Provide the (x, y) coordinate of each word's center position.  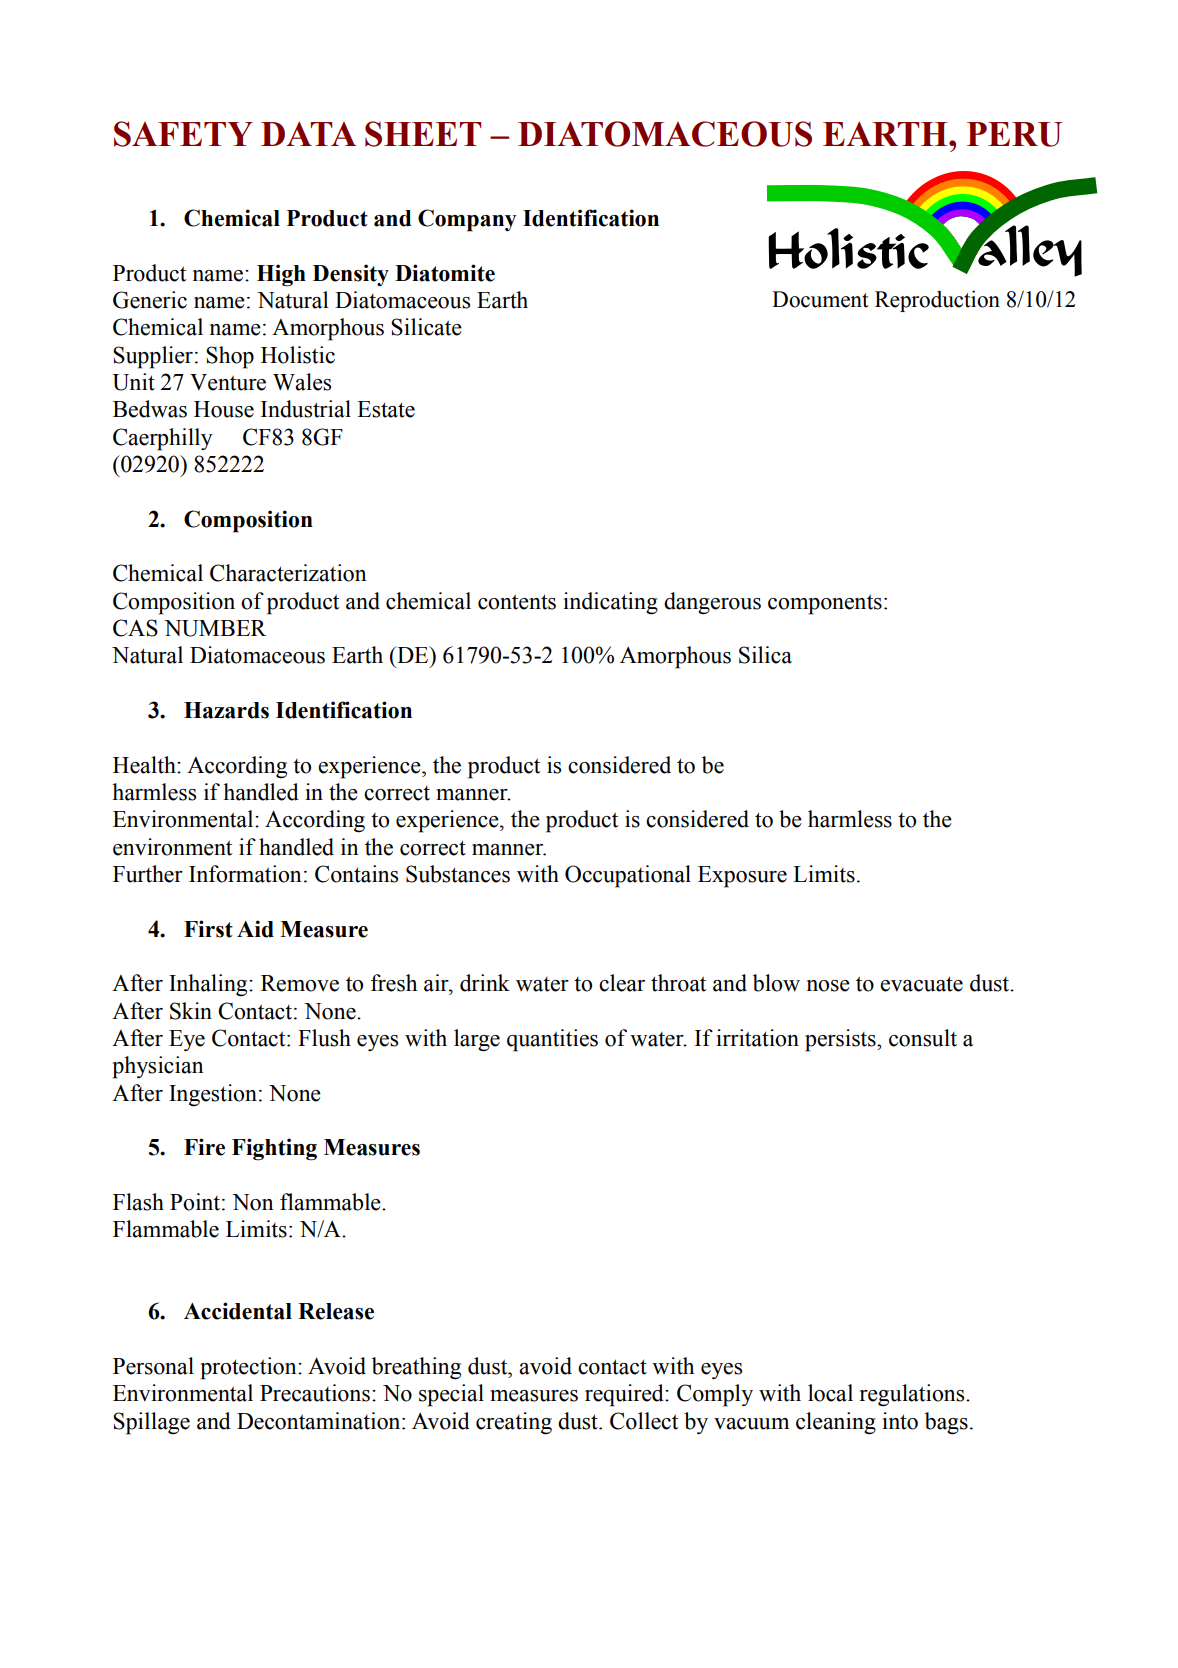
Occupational (628, 876)
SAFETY (183, 134)
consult (923, 1038)
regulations (913, 1395)
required (625, 1395)
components (825, 604)
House (224, 409)
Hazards (226, 710)
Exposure (742, 877)
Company (467, 220)
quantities (552, 1040)
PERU (1015, 134)
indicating (610, 603)
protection (250, 1368)
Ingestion (213, 1095)
